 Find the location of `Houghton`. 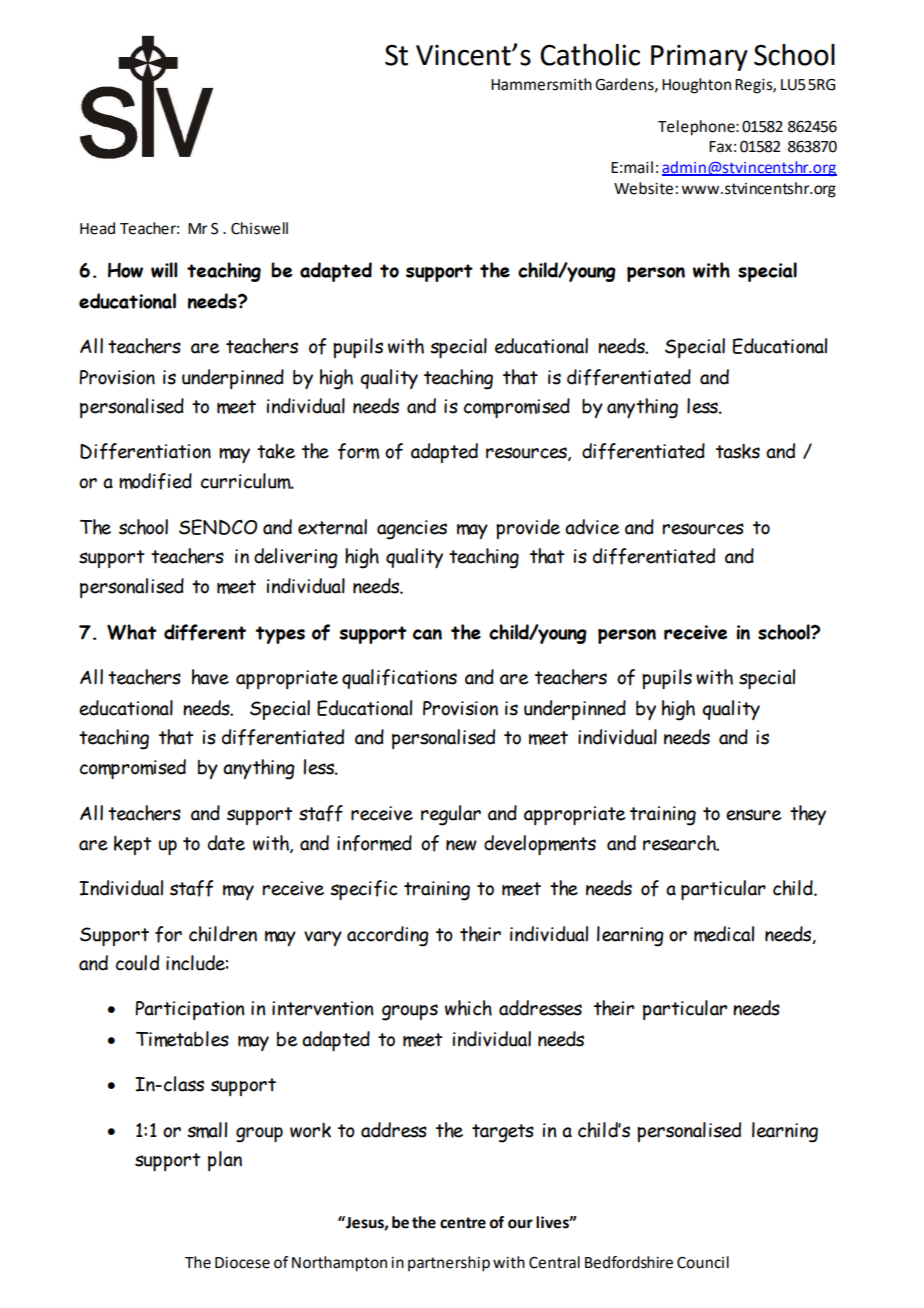

Houghton is located at coordinates (696, 86).
